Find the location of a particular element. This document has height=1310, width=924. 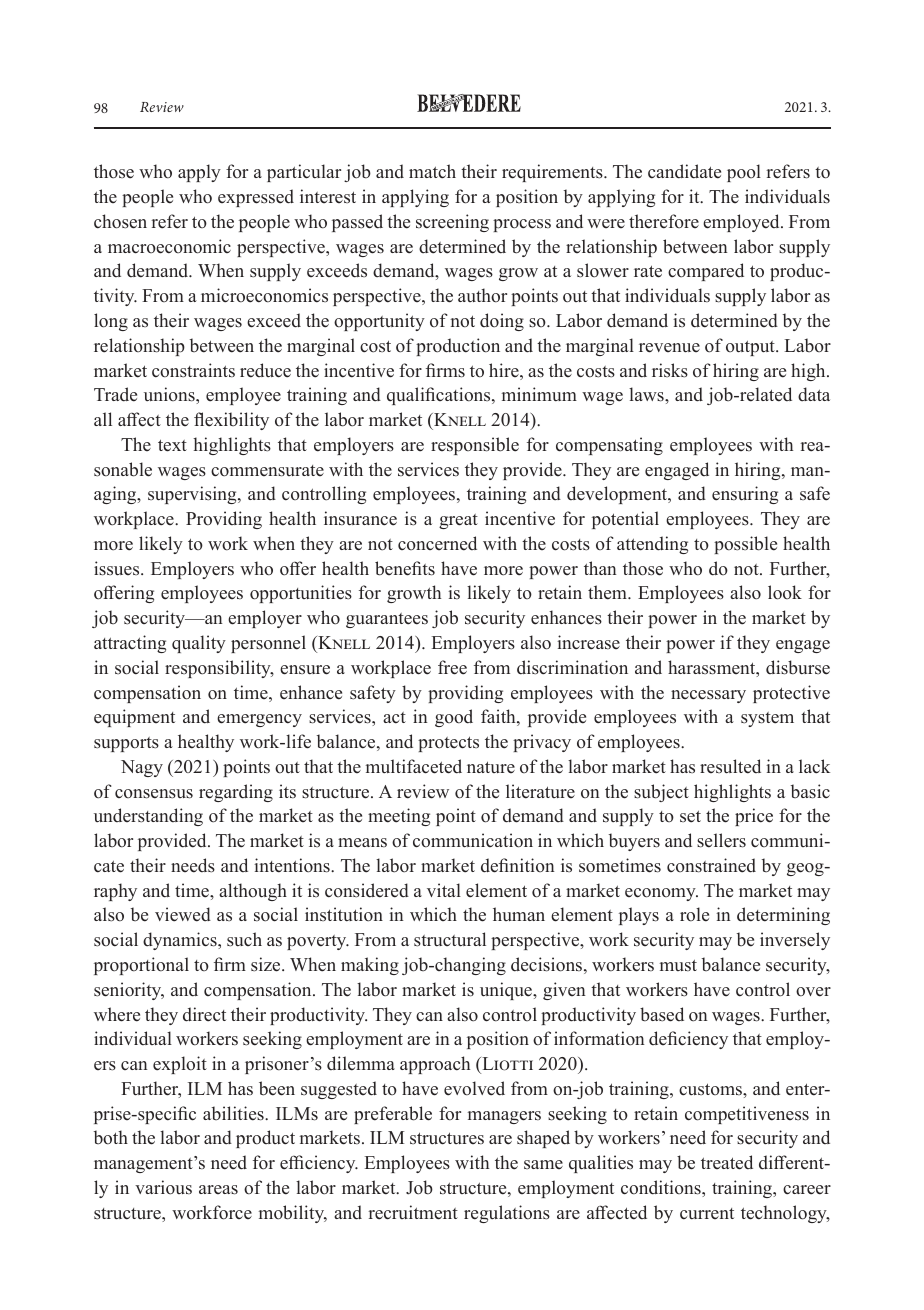

understanding is located at coordinates (148, 817).
